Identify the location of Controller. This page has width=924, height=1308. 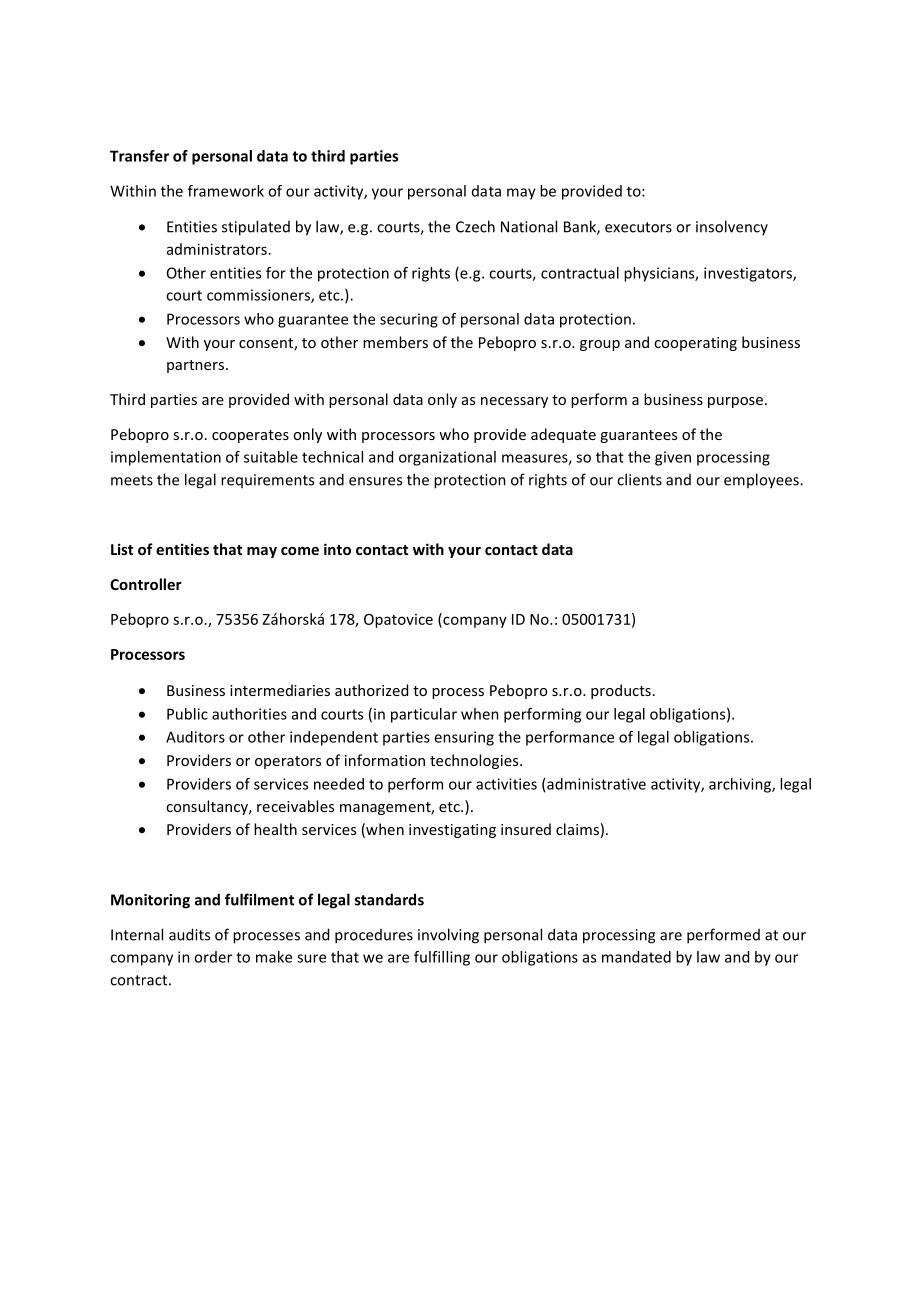
(146, 584).
